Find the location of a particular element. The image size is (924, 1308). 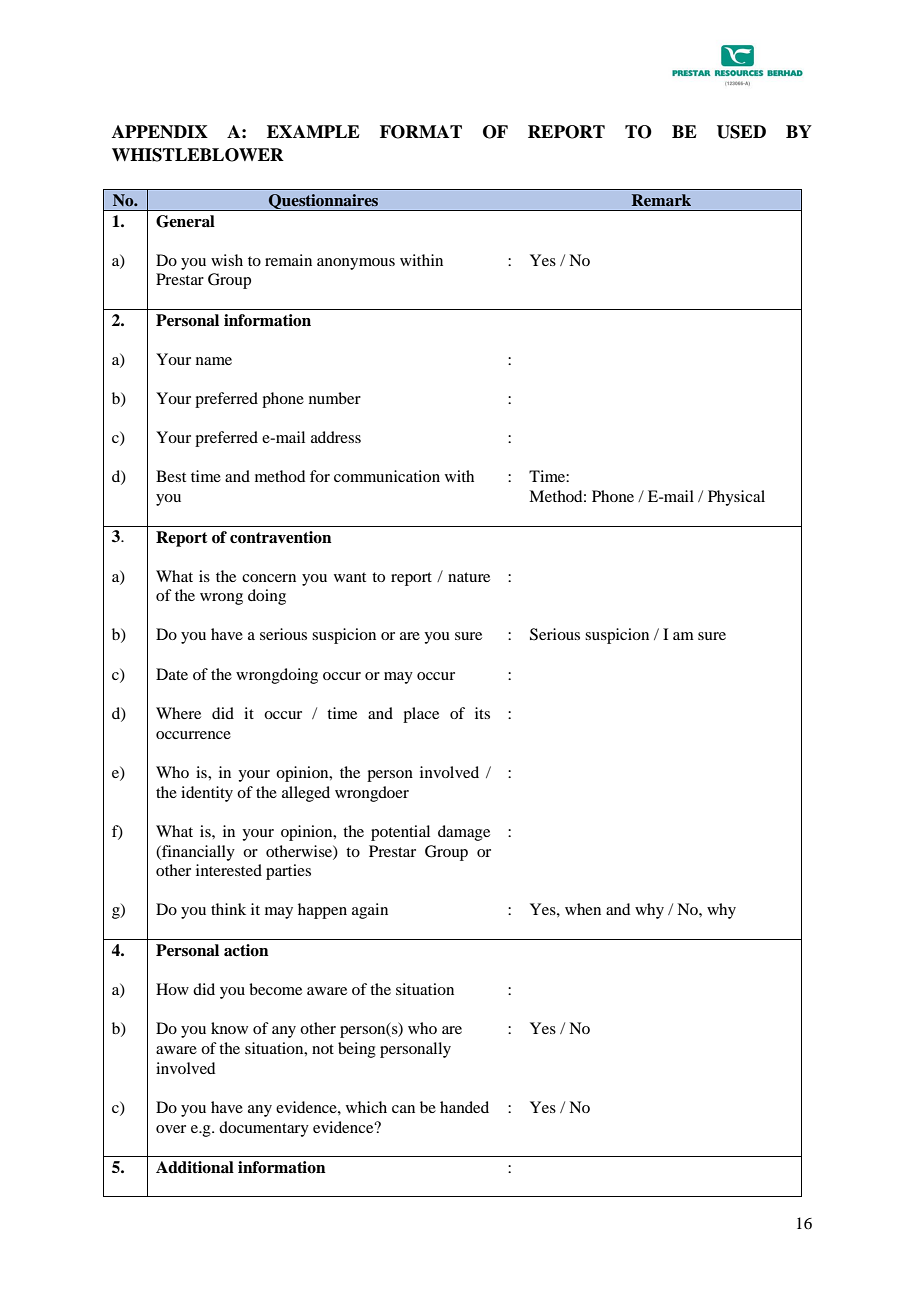

documentary is located at coordinates (264, 1129).
